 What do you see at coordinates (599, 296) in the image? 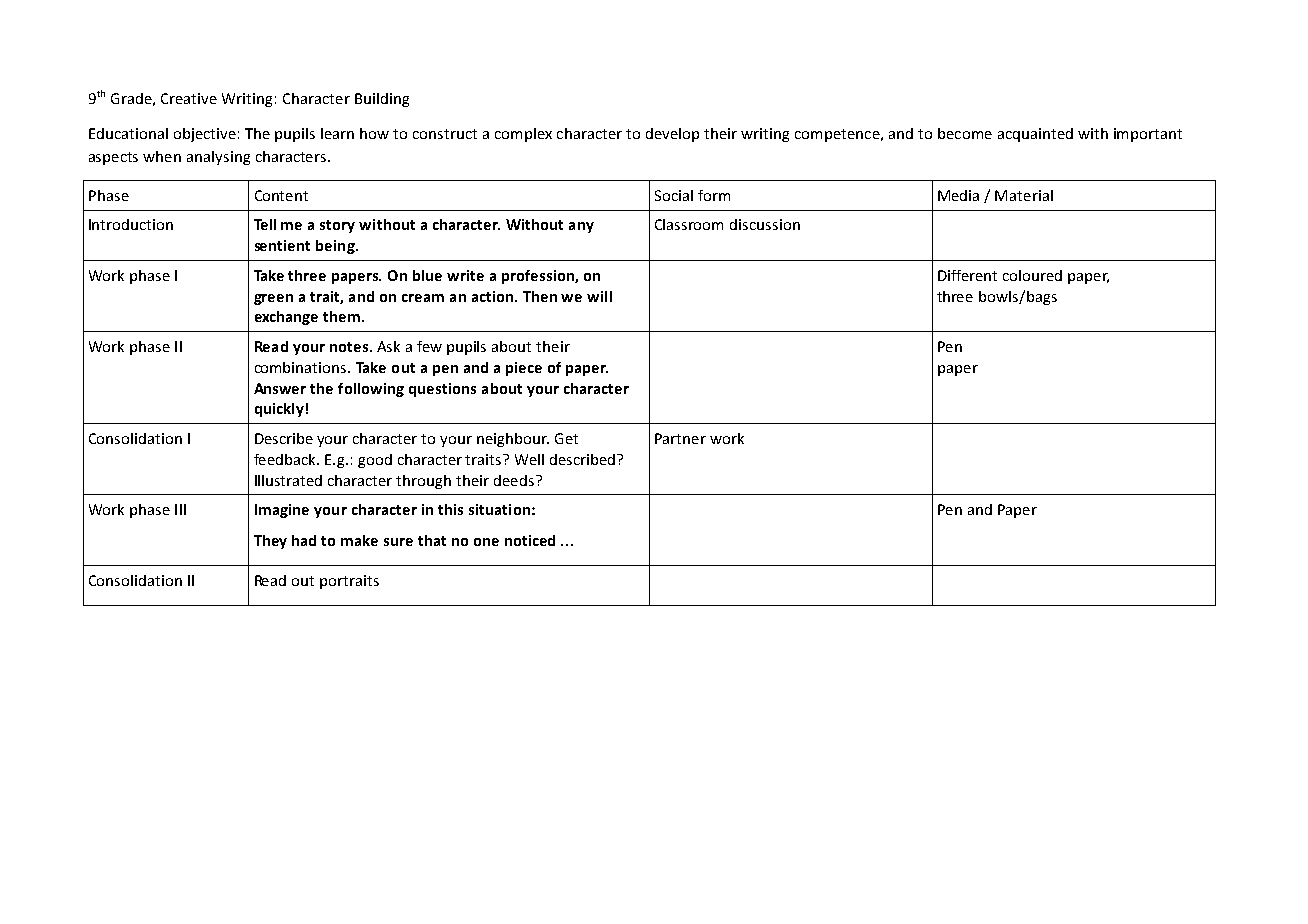
I see `will` at bounding box center [599, 296].
